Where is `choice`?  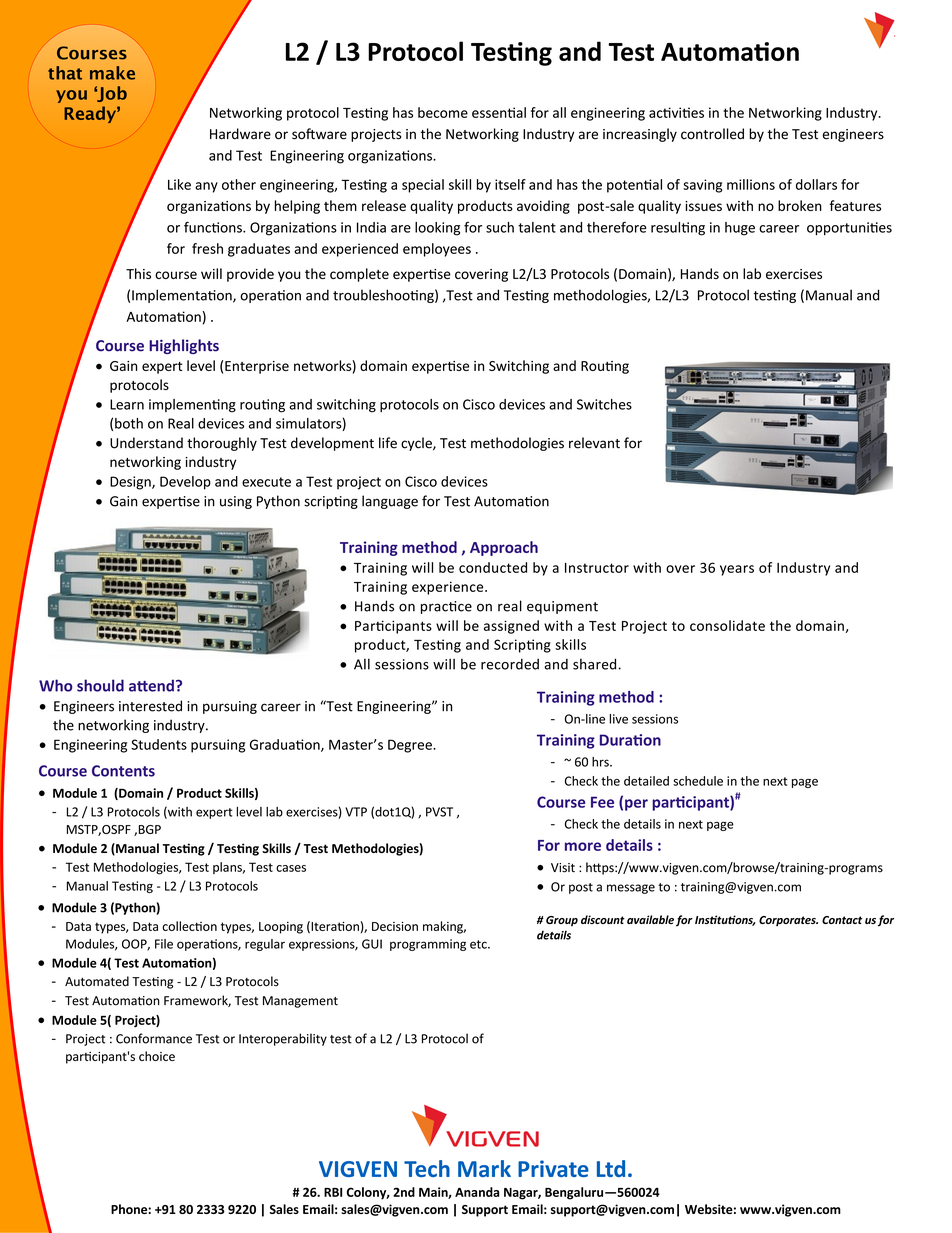
choice is located at coordinates (157, 1056).
